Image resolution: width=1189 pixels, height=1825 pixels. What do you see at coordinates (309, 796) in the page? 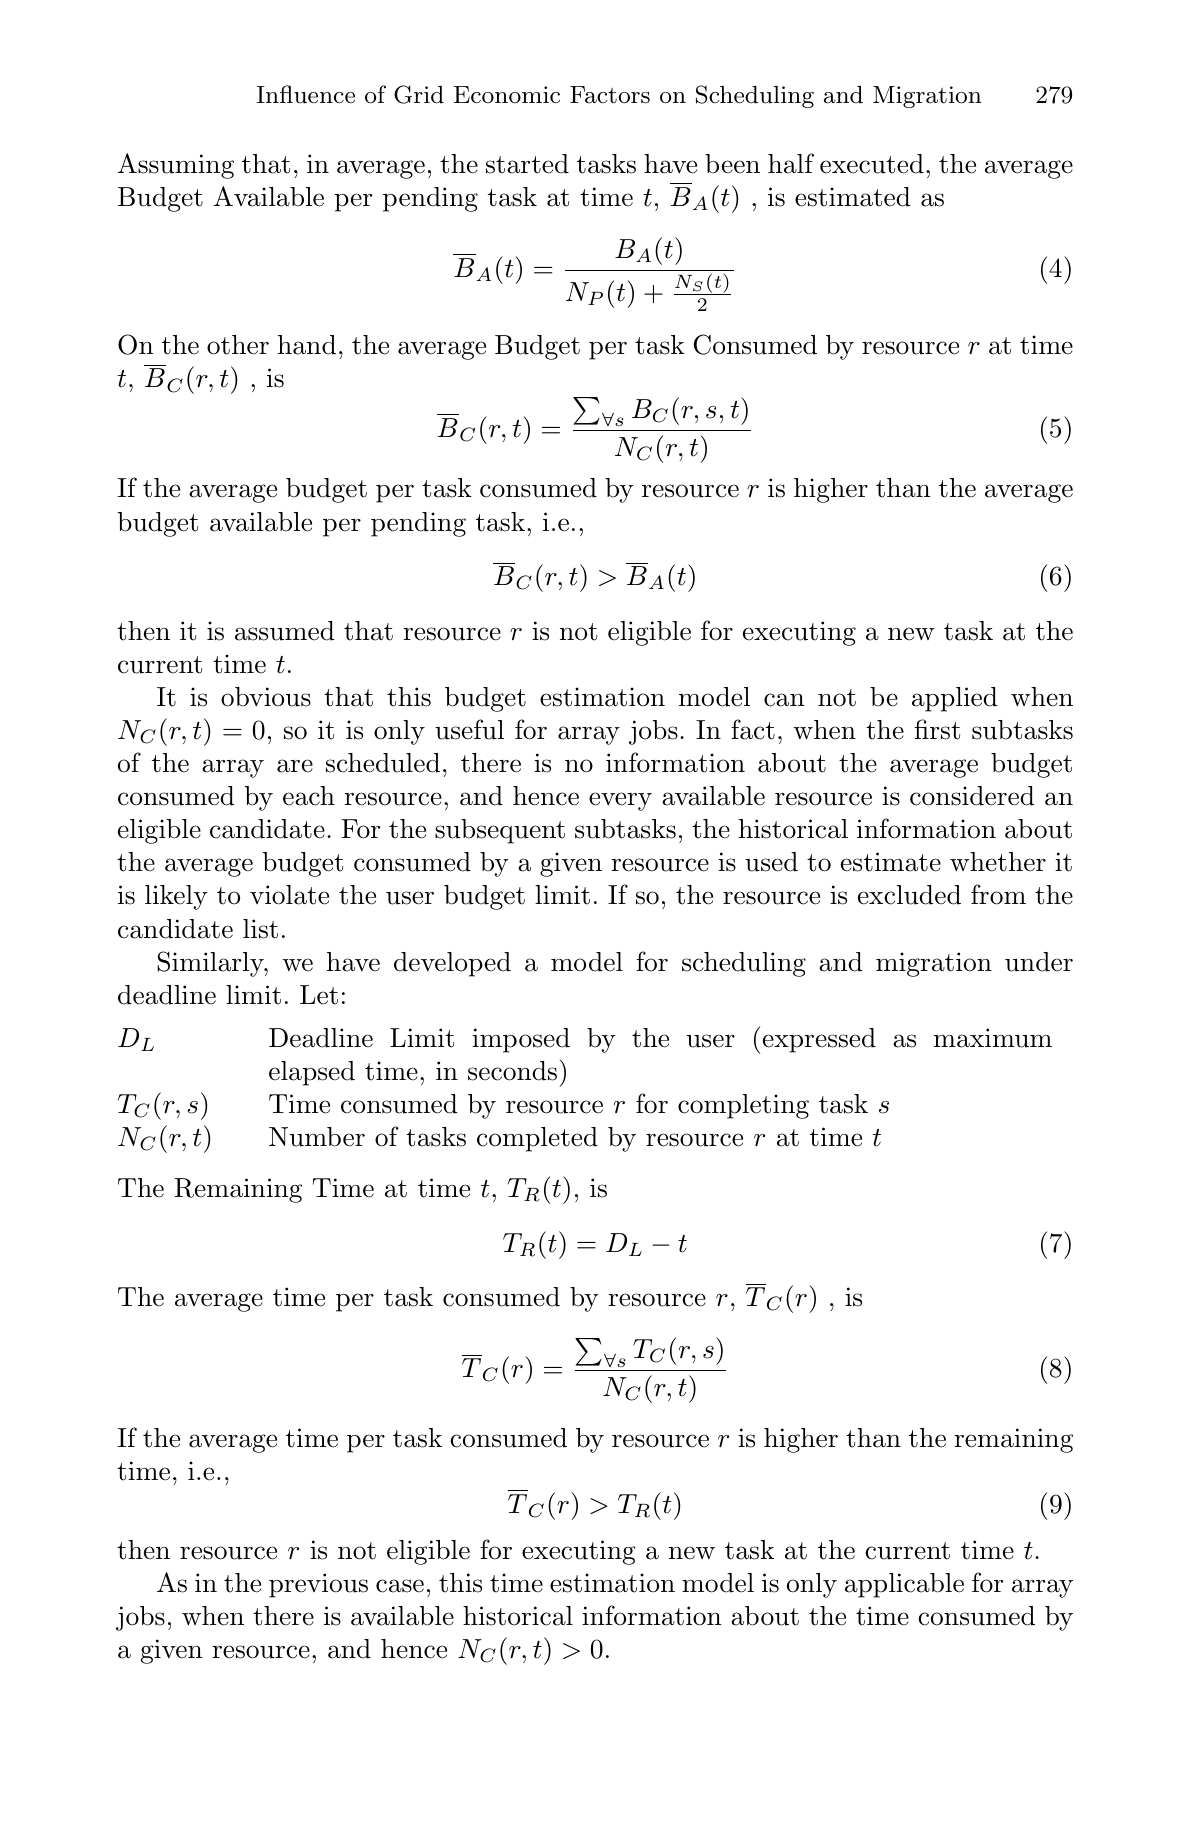
I see `each` at bounding box center [309, 796].
